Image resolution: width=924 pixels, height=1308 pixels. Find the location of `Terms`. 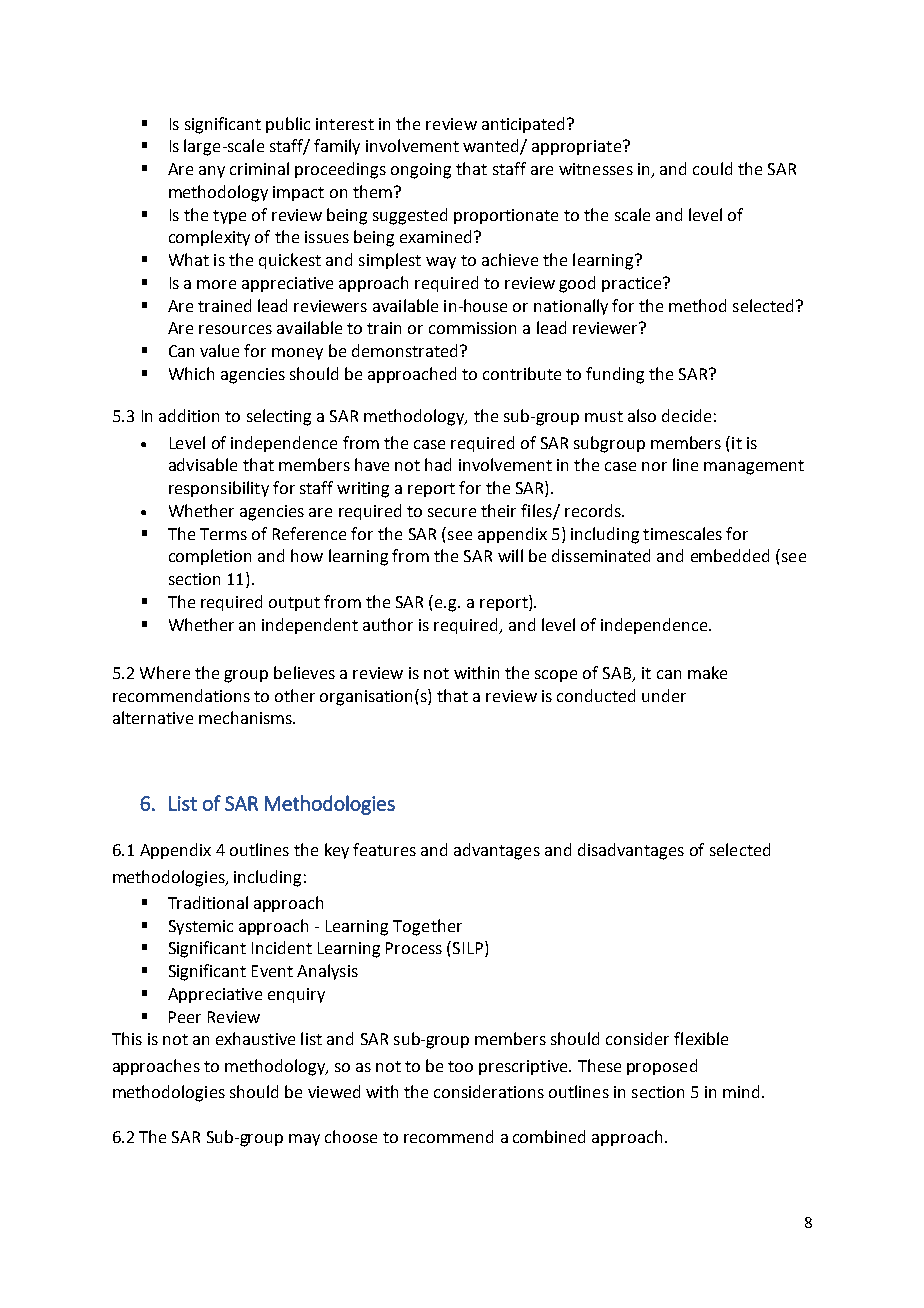

Terms is located at coordinates (223, 534).
